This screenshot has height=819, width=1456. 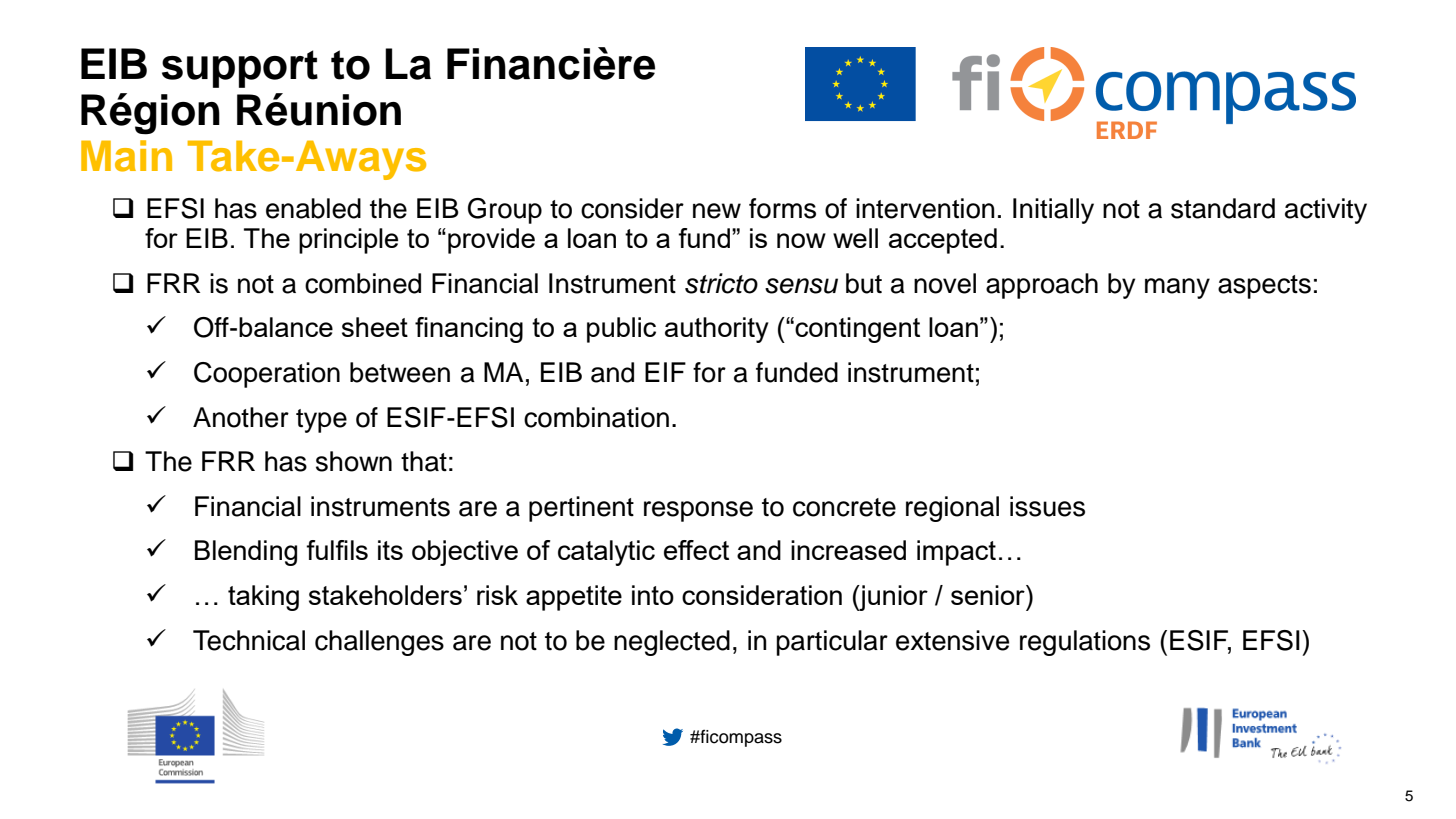 I want to click on support, so click(x=240, y=69).
